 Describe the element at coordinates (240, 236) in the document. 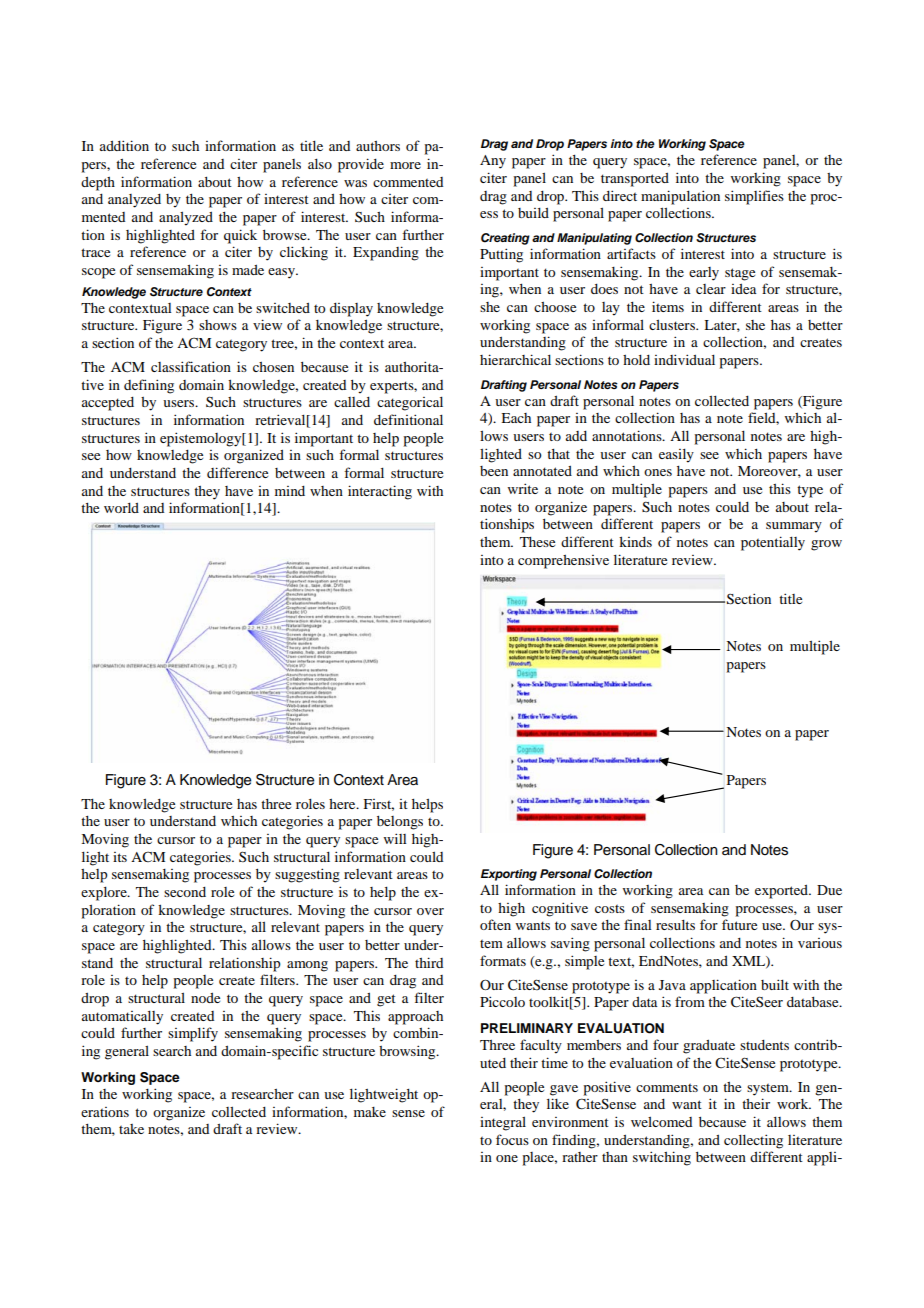

I see `quick` at that location.
